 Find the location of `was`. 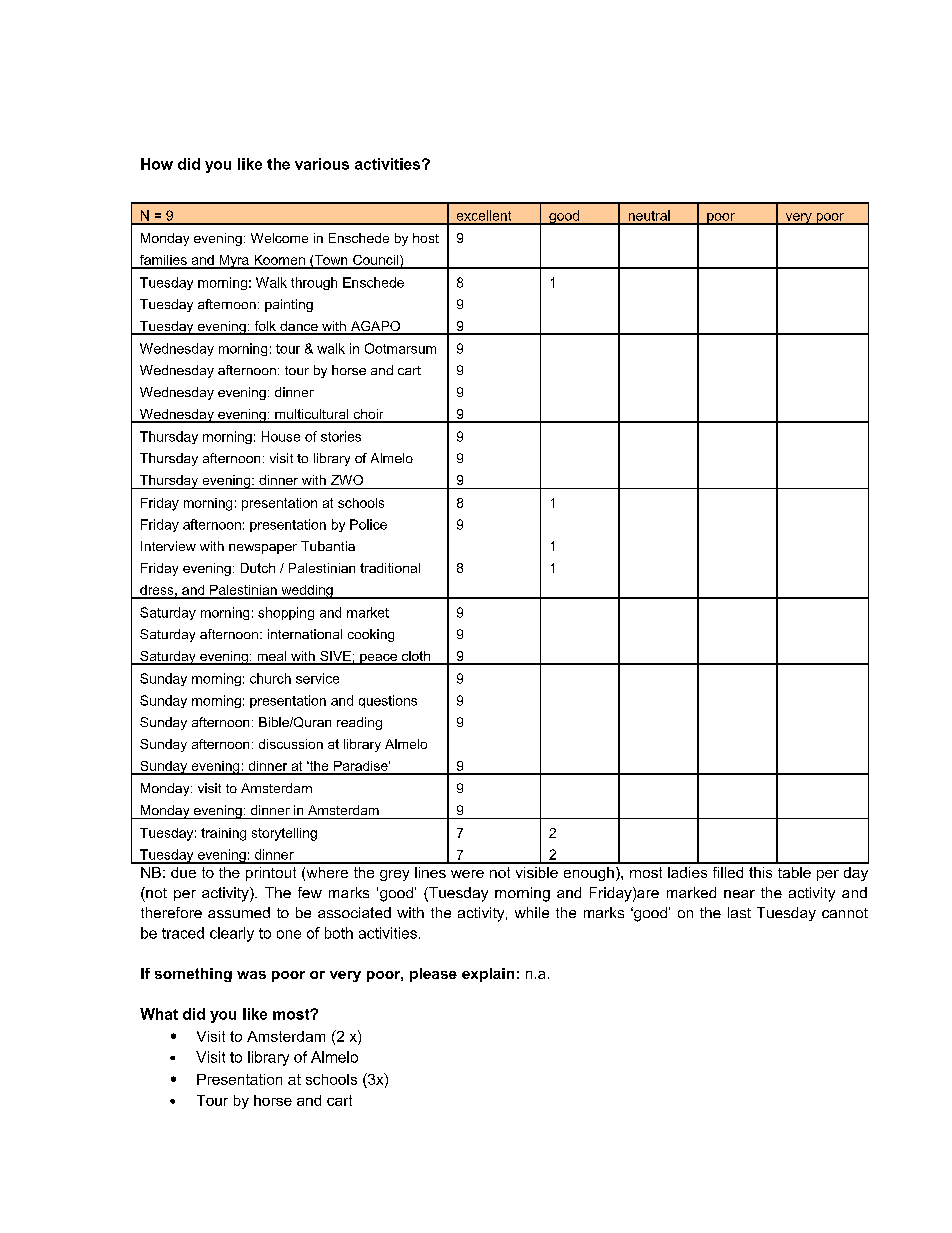

was is located at coordinates (251, 975).
